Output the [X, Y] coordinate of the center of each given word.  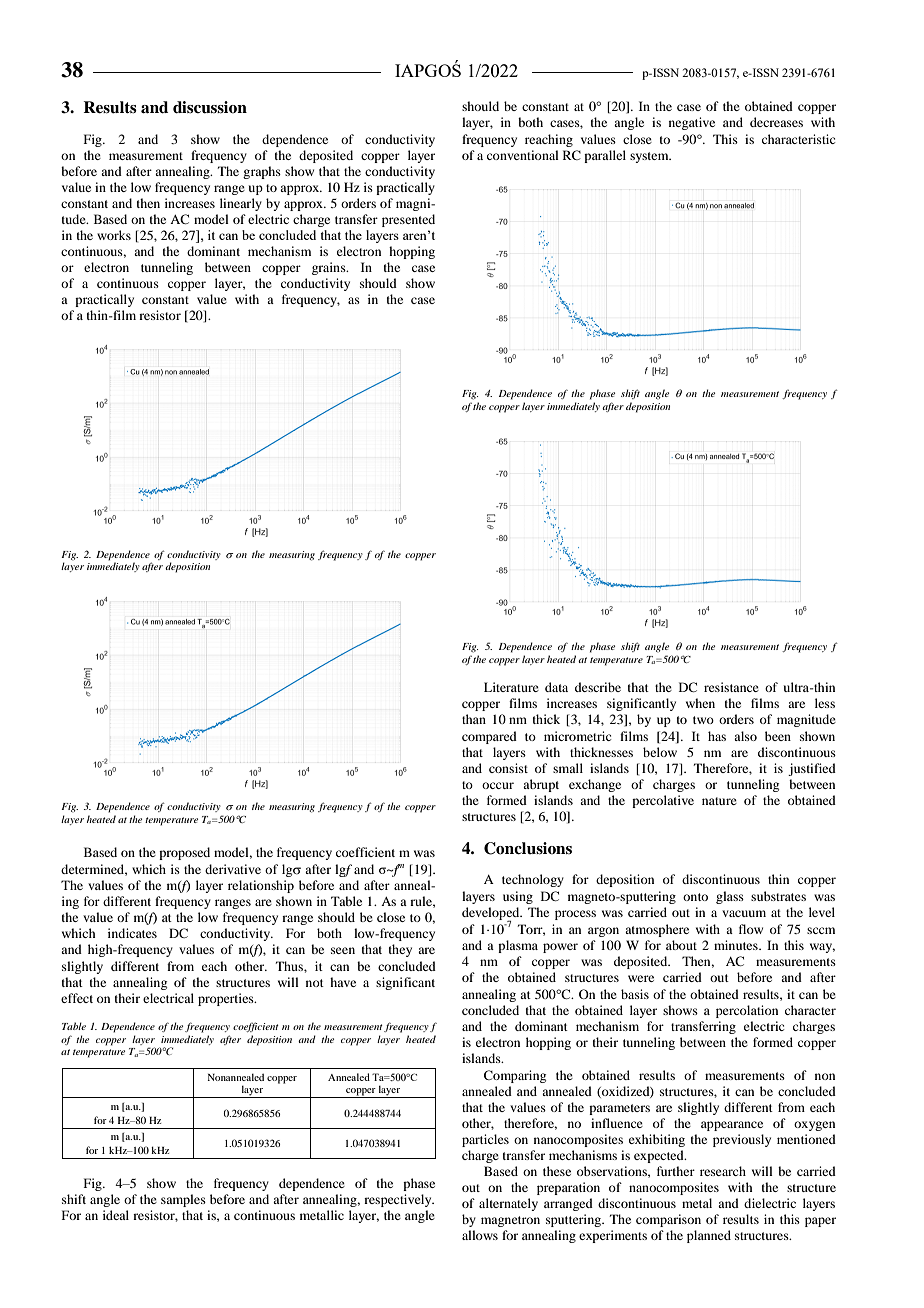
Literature [511, 687]
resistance [731, 687]
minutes [737, 945]
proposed [184, 853]
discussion [210, 107]
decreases [776, 122]
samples [183, 1200]
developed [492, 914]
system [650, 157]
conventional [523, 155]
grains [330, 268]
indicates [132, 933]
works [114, 235]
